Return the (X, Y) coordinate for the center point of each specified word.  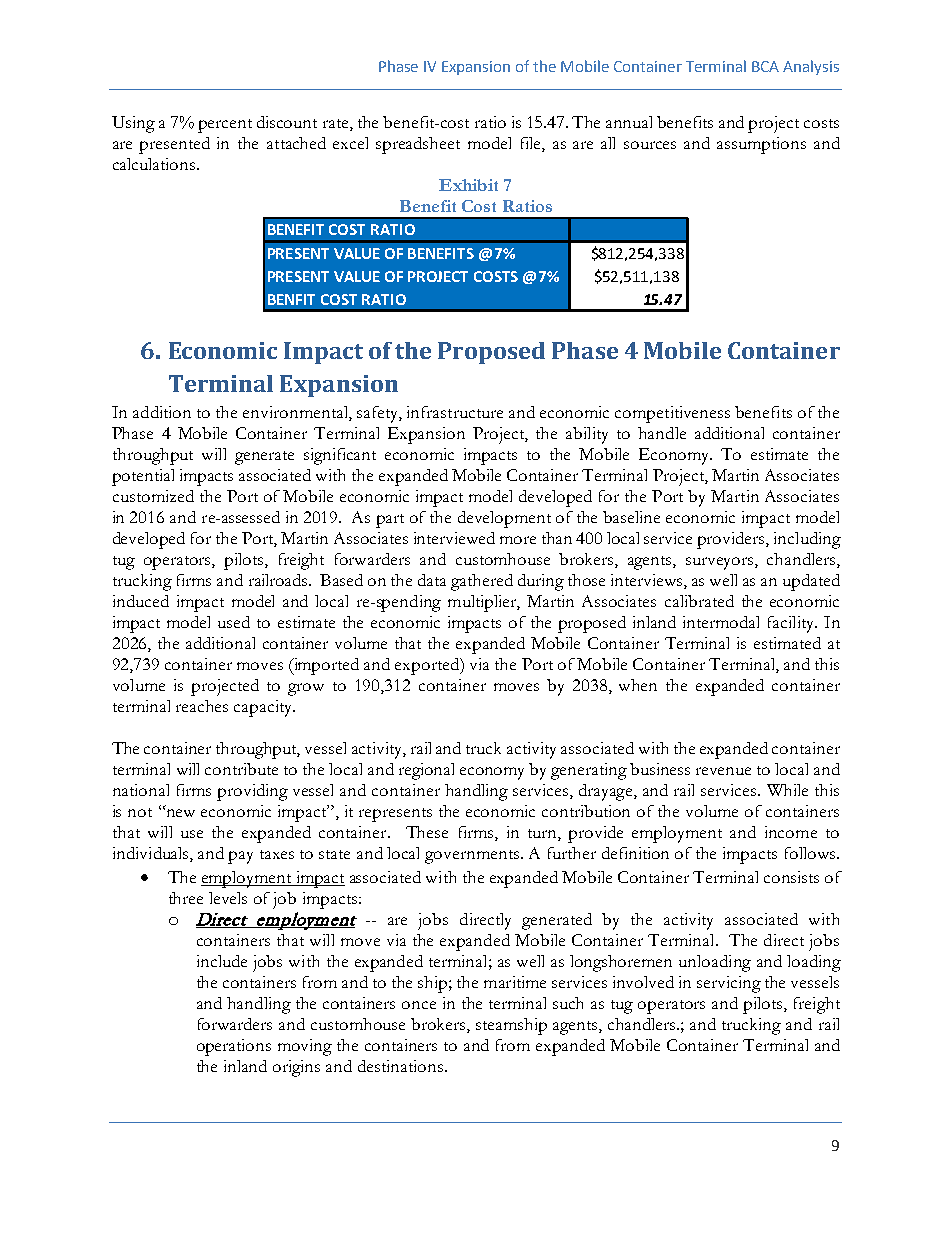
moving (305, 1047)
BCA (765, 66)
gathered (482, 582)
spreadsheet (418, 145)
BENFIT (291, 299)
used (234, 622)
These (427, 832)
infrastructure (455, 412)
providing (252, 792)
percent (225, 126)
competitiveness (672, 414)
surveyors (721, 563)
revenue (723, 771)
